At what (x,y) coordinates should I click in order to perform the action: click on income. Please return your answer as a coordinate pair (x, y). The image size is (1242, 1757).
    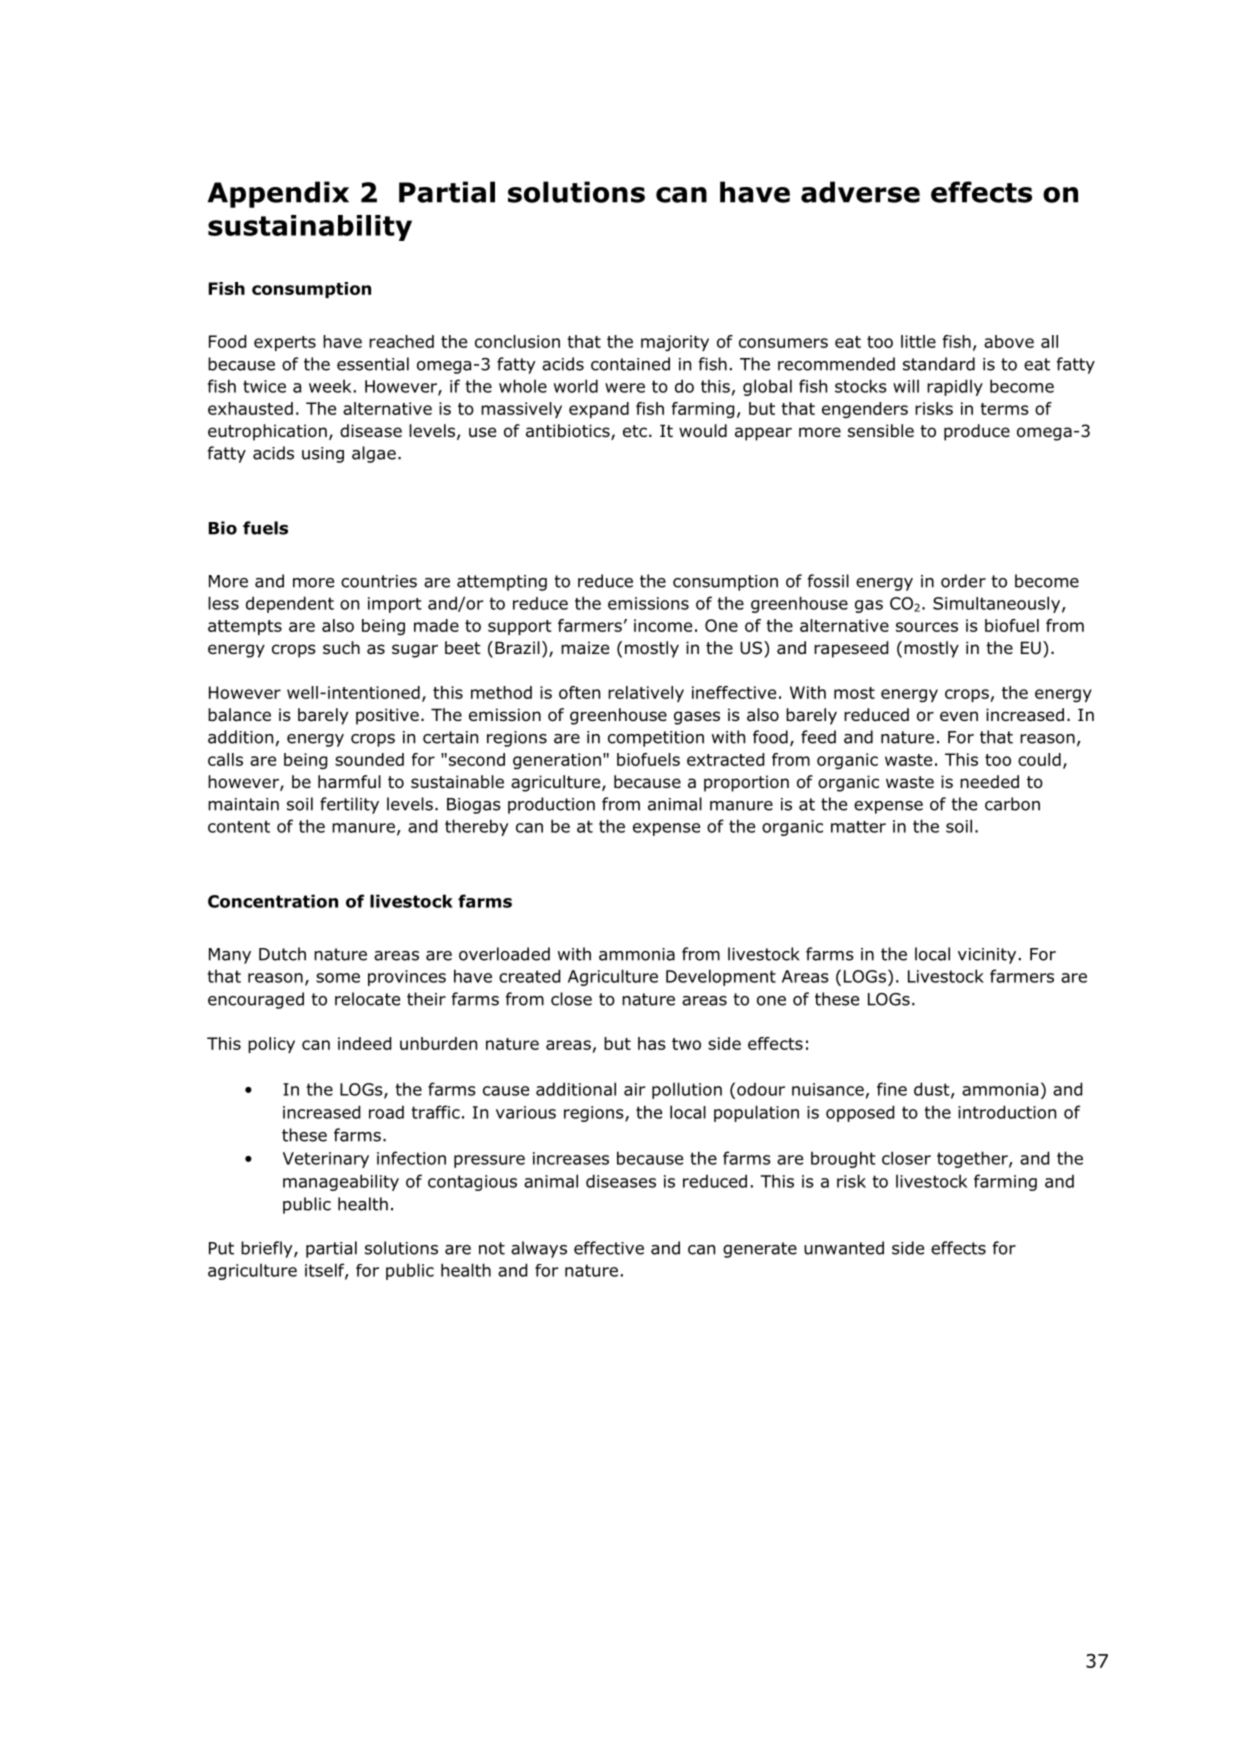
    Looking at the image, I should click on (663, 625).
